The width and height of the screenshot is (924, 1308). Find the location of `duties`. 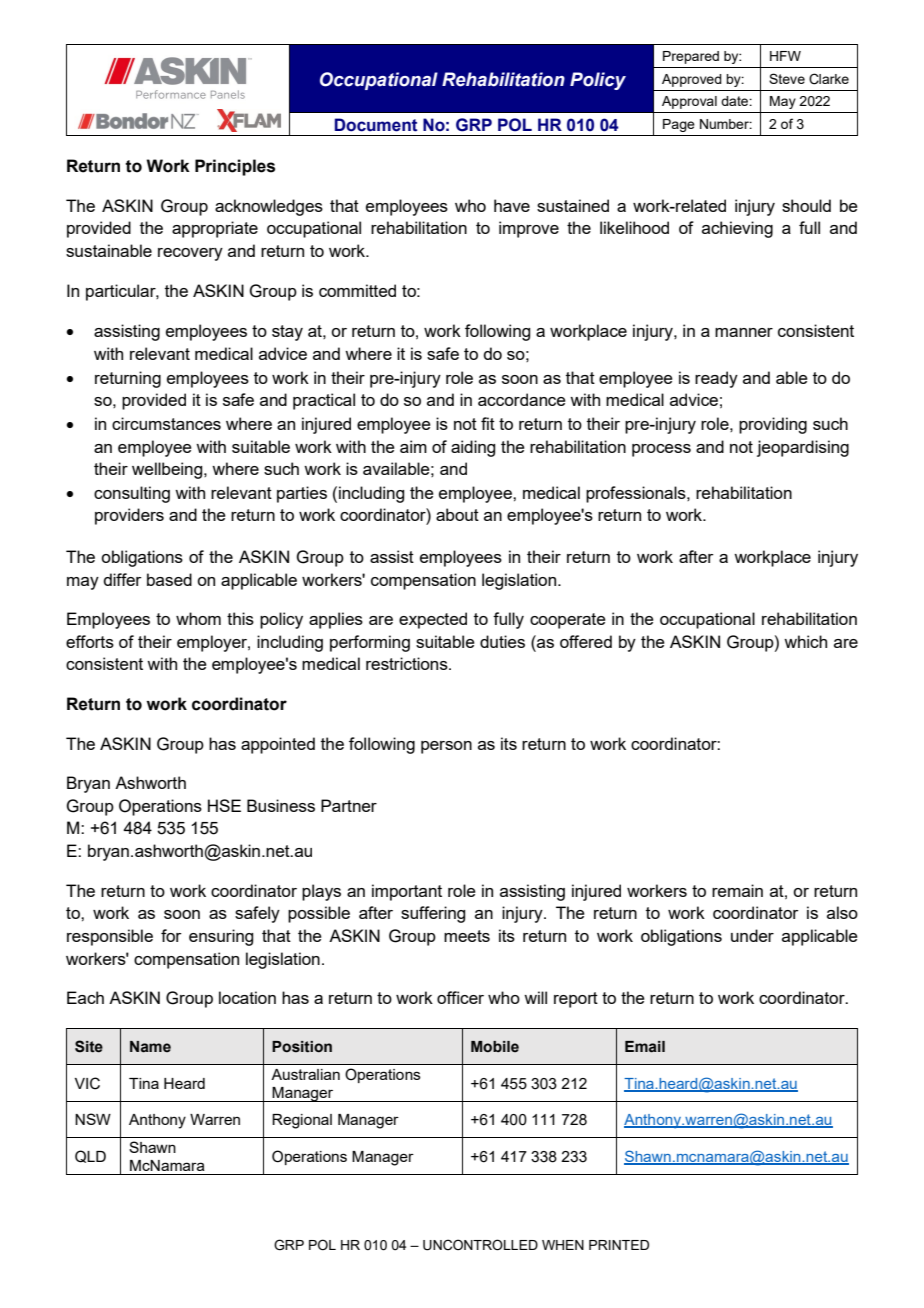

duties is located at coordinates (502, 641).
